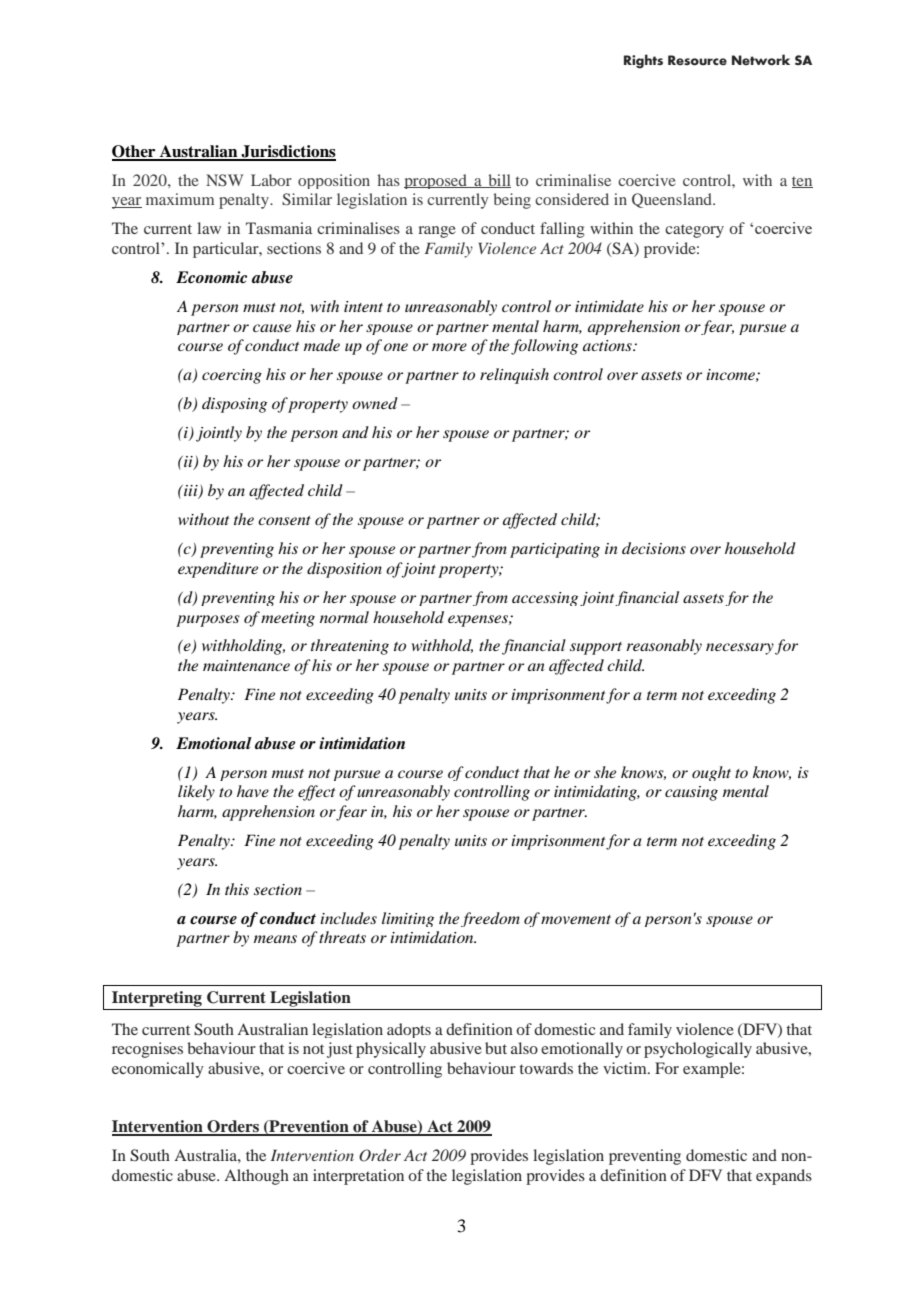 The image size is (924, 1308). Describe the element at coordinates (316, 793) in the screenshot. I see `effect` at that location.
